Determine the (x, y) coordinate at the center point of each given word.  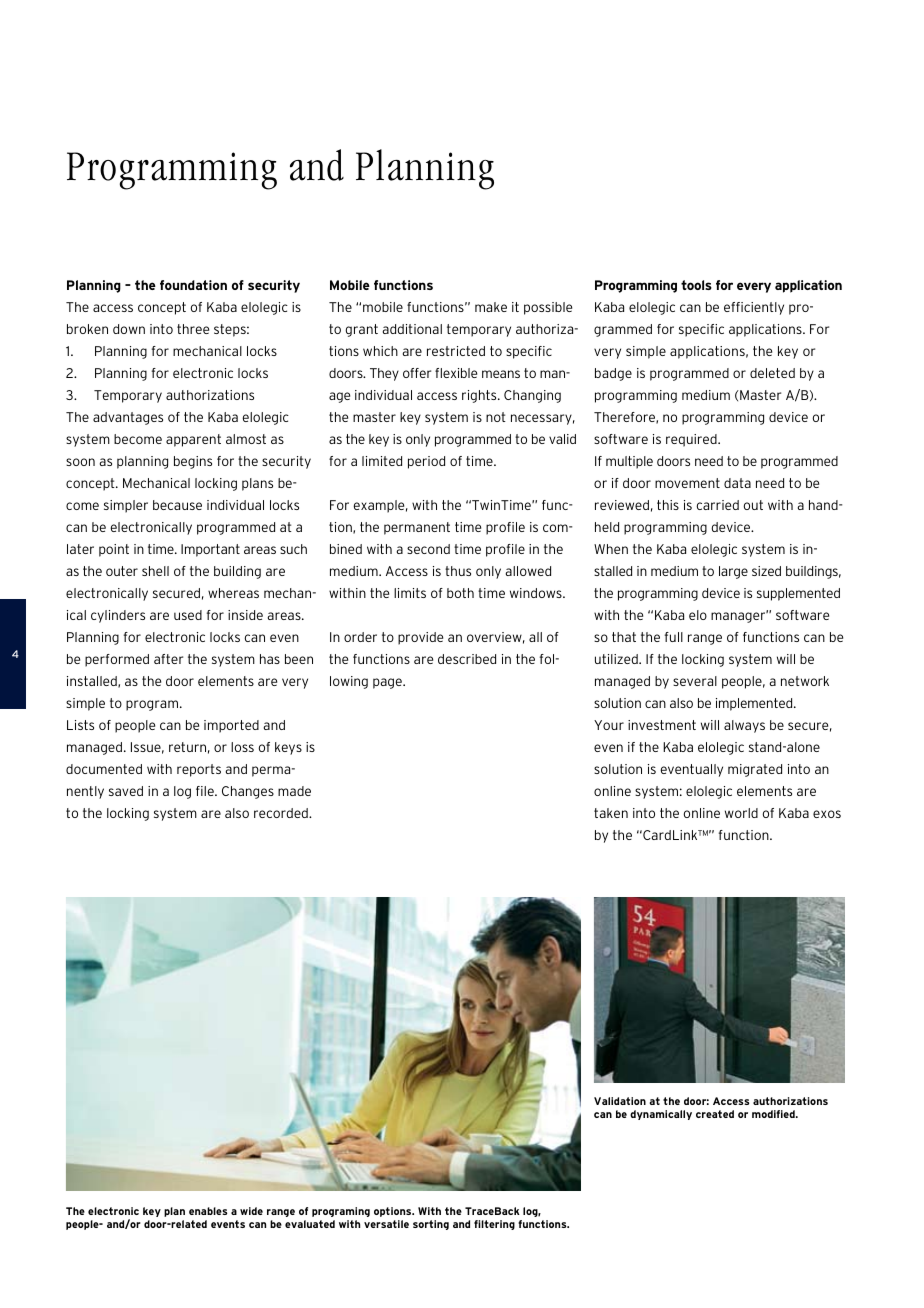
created (715, 1114)
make (491, 307)
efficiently (754, 308)
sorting (431, 1225)
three (193, 329)
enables (208, 1211)
